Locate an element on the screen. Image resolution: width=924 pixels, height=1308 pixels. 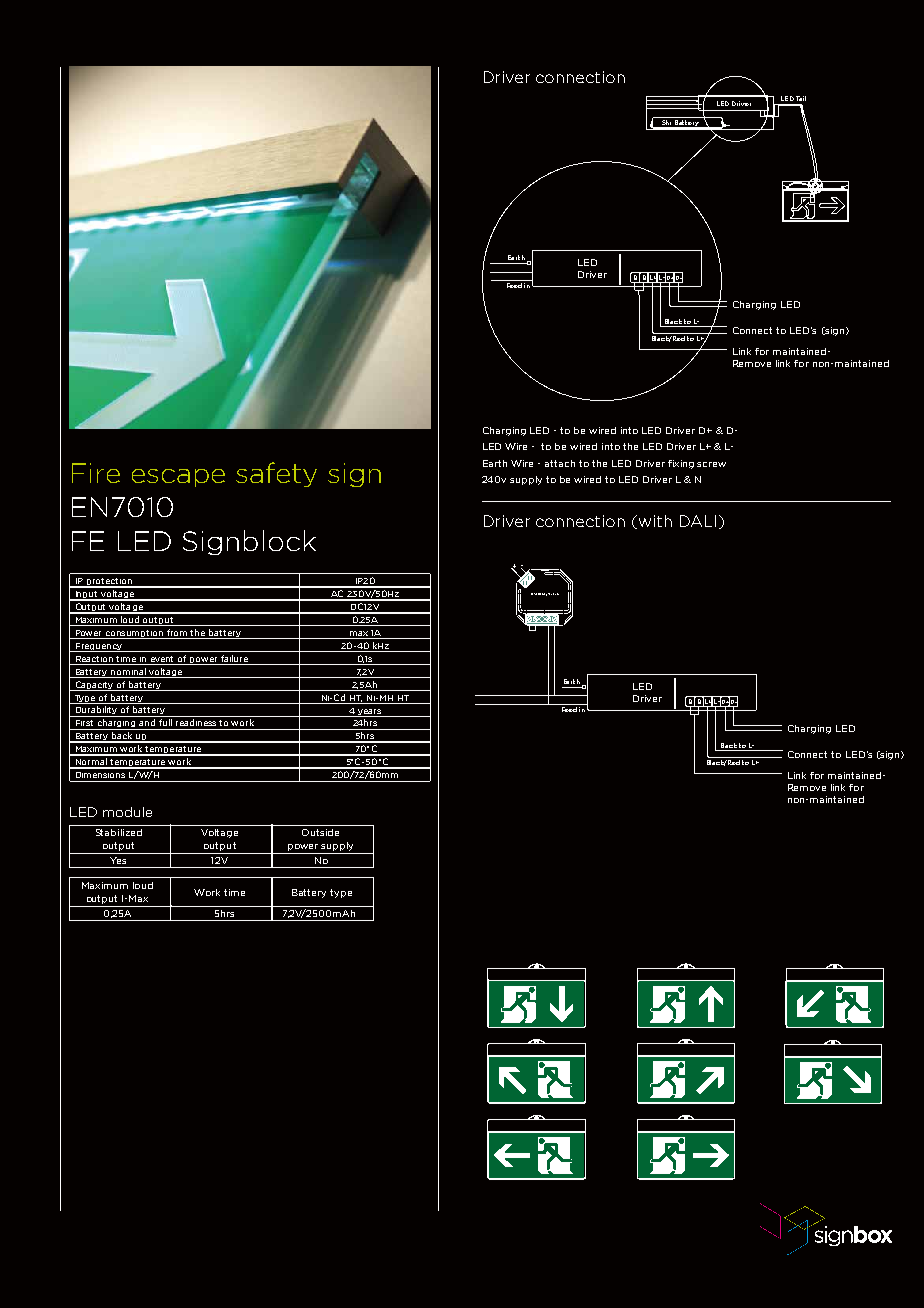
Outside is located at coordinates (320, 832).
